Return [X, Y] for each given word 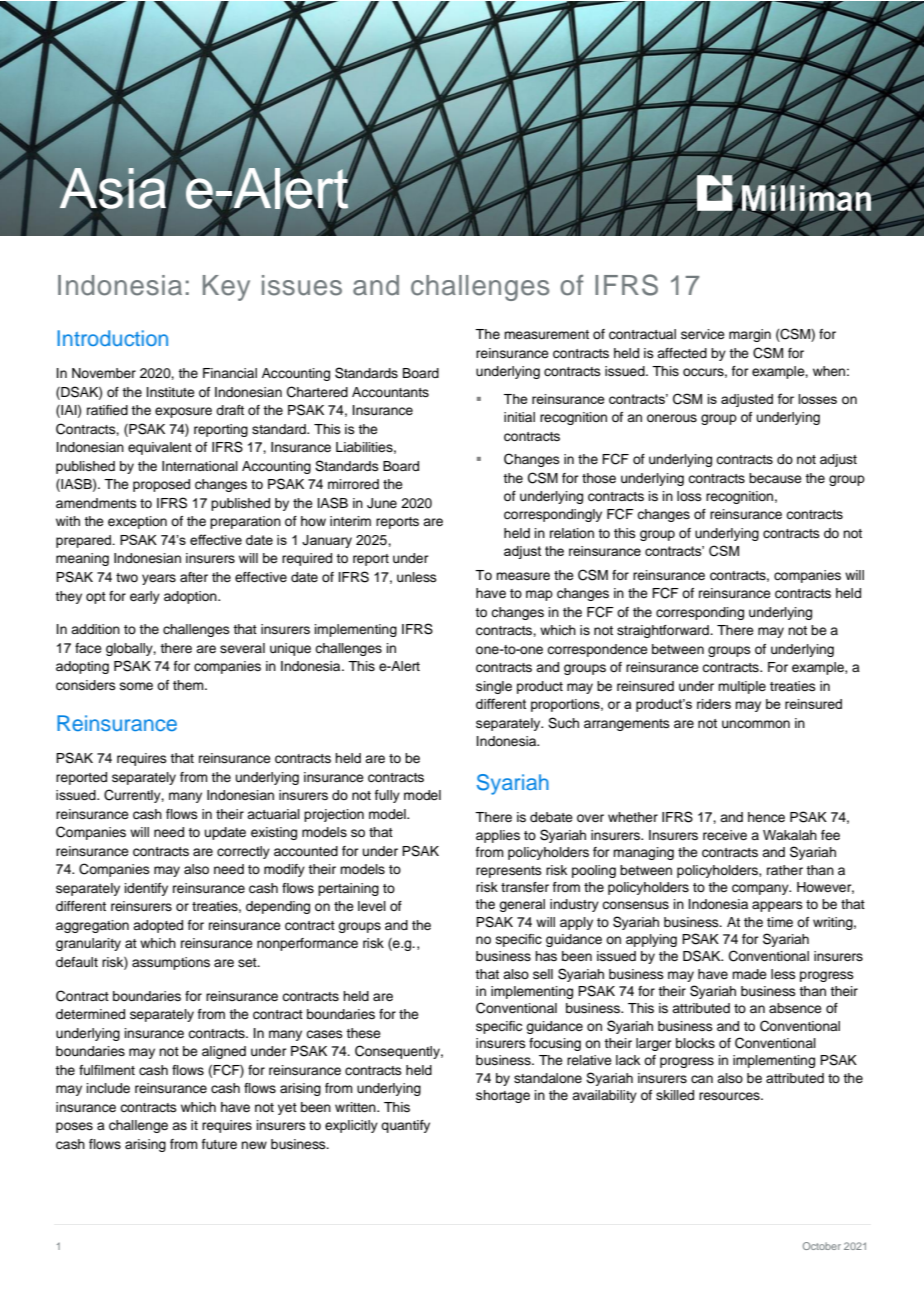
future [219, 1144]
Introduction [112, 338]
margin [750, 335]
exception [137, 522]
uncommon [756, 724]
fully [387, 796]
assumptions [171, 963]
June [382, 503]
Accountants [390, 392]
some [136, 686]
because [775, 478]
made [749, 974]
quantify [405, 1126]
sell [543, 974]
